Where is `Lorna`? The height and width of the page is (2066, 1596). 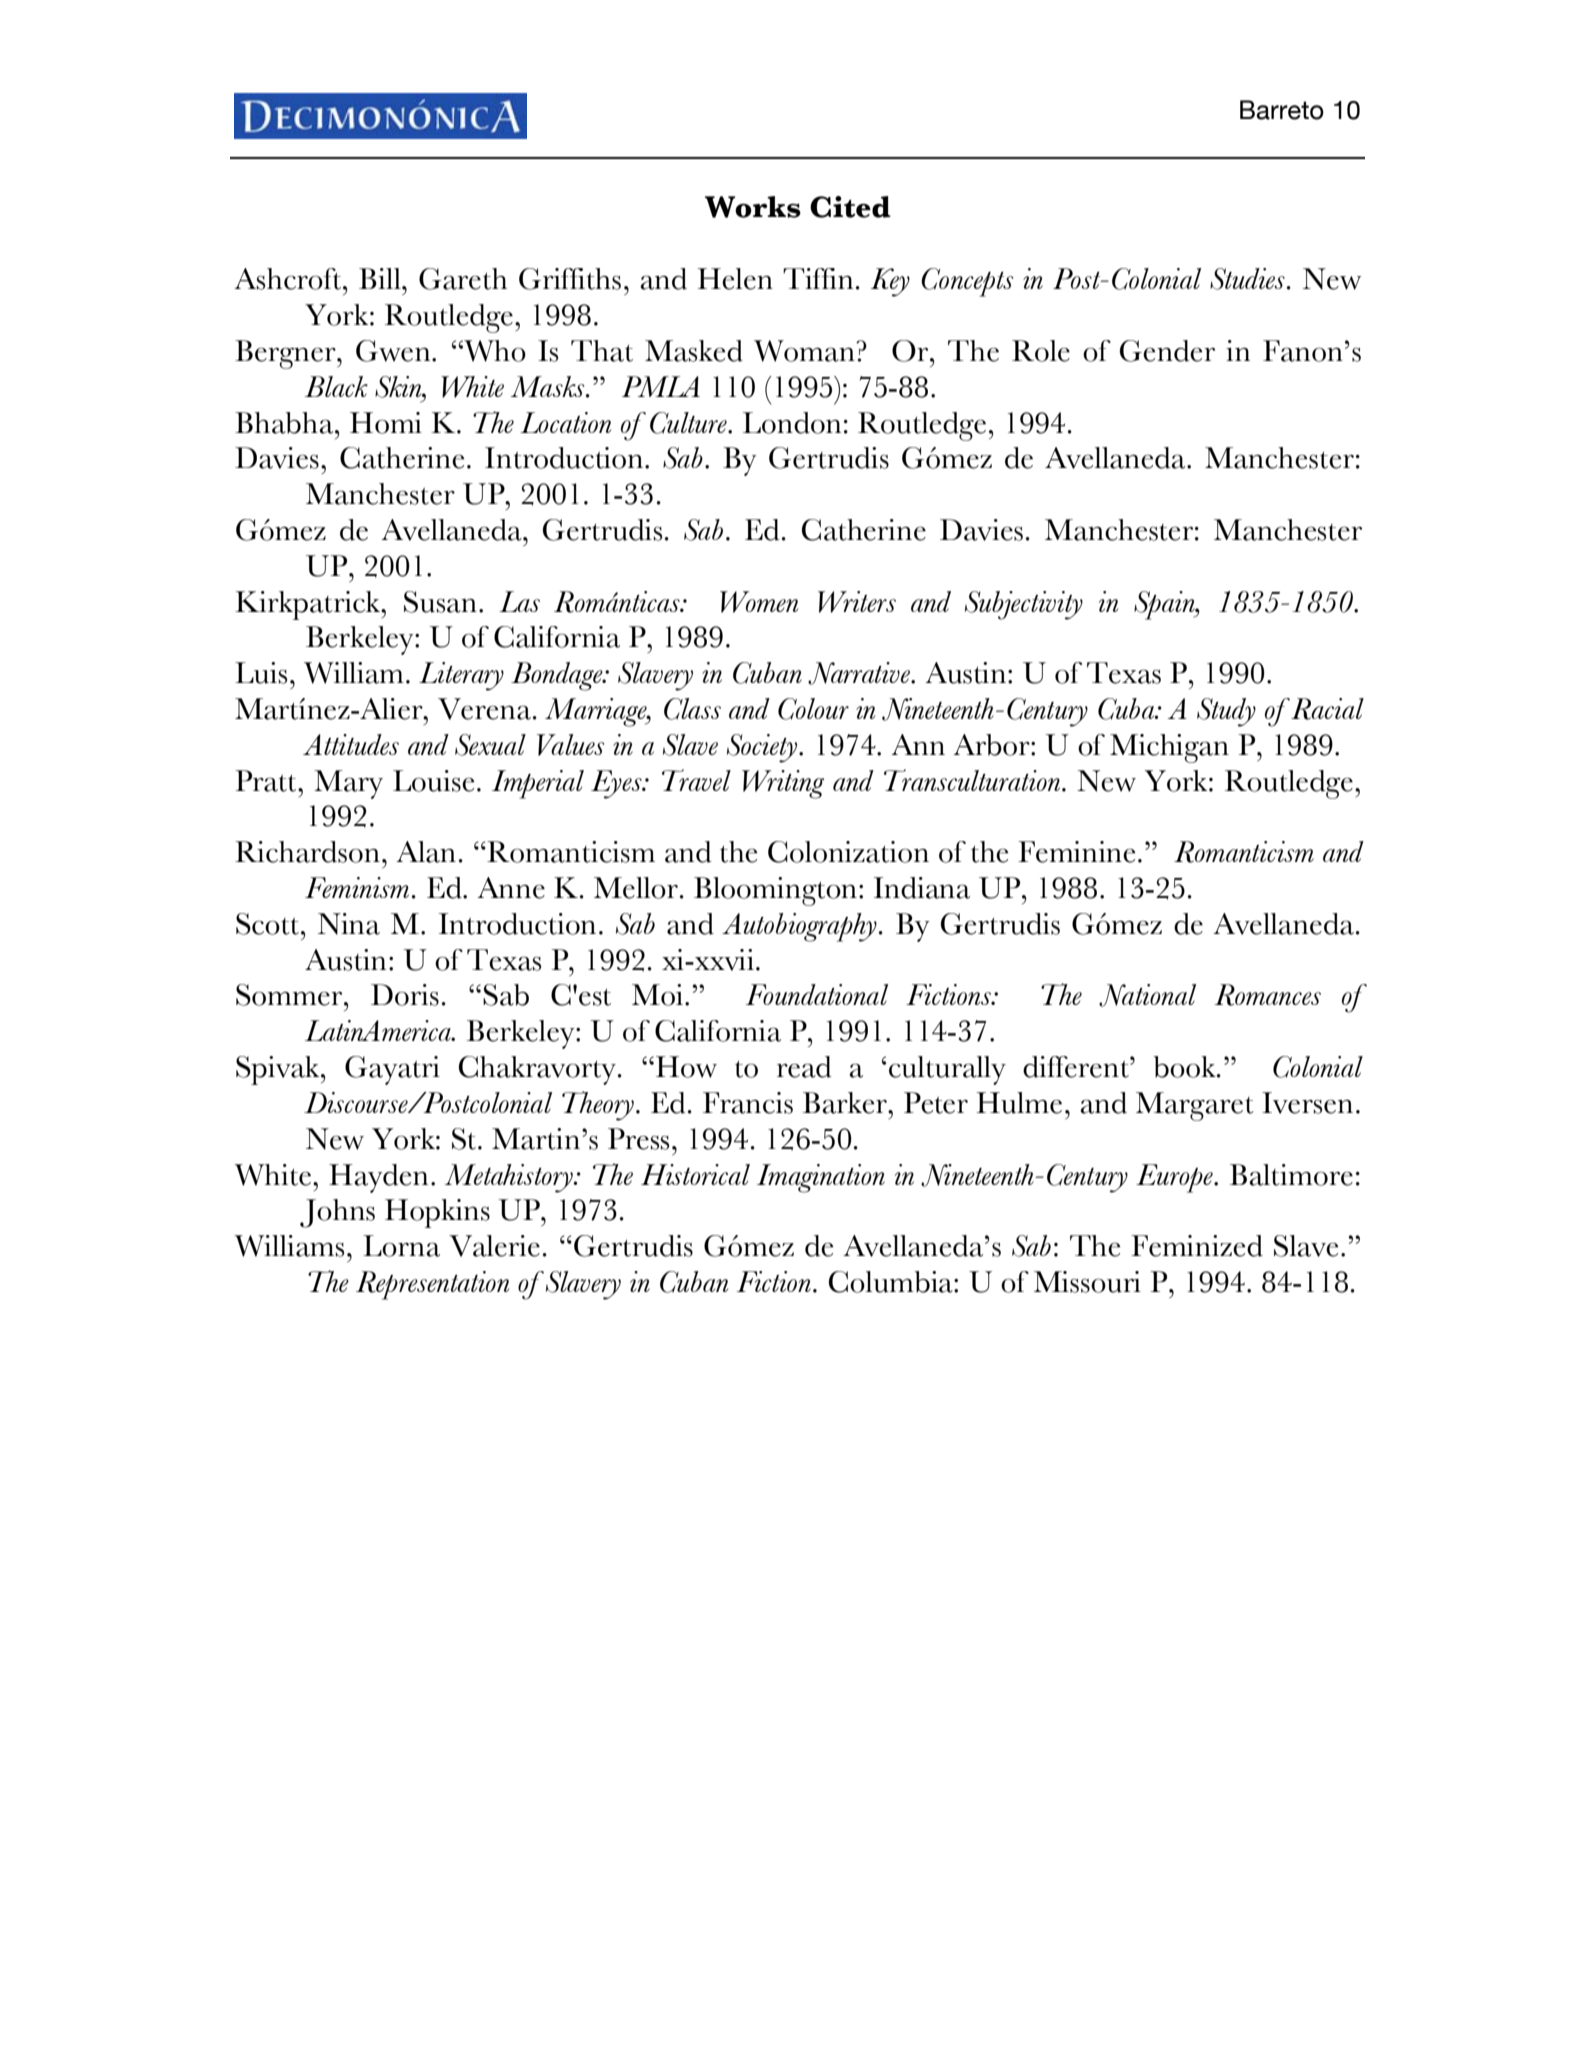 Lorna is located at coordinates (401, 1246).
